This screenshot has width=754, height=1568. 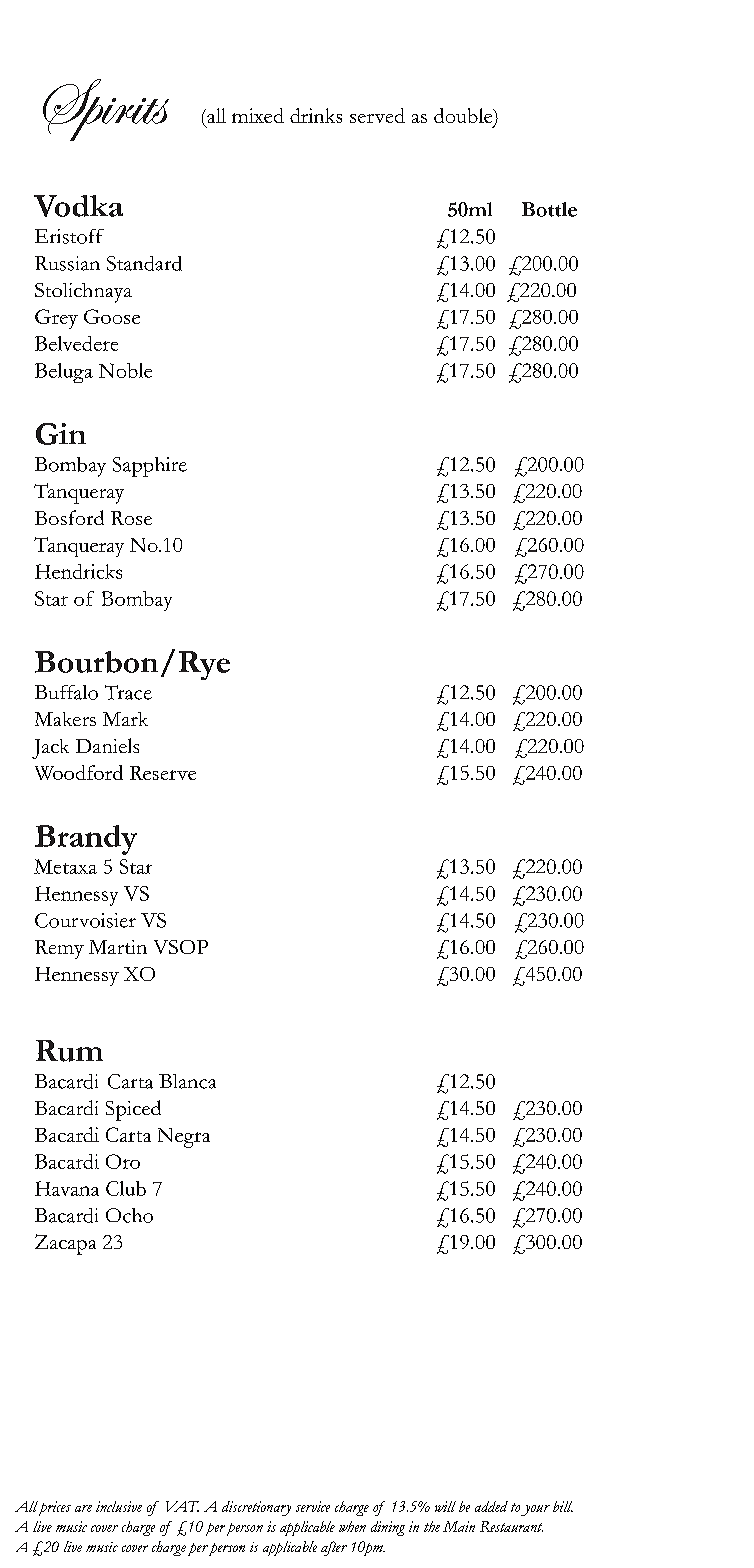 I want to click on drinks, so click(x=316, y=115).
